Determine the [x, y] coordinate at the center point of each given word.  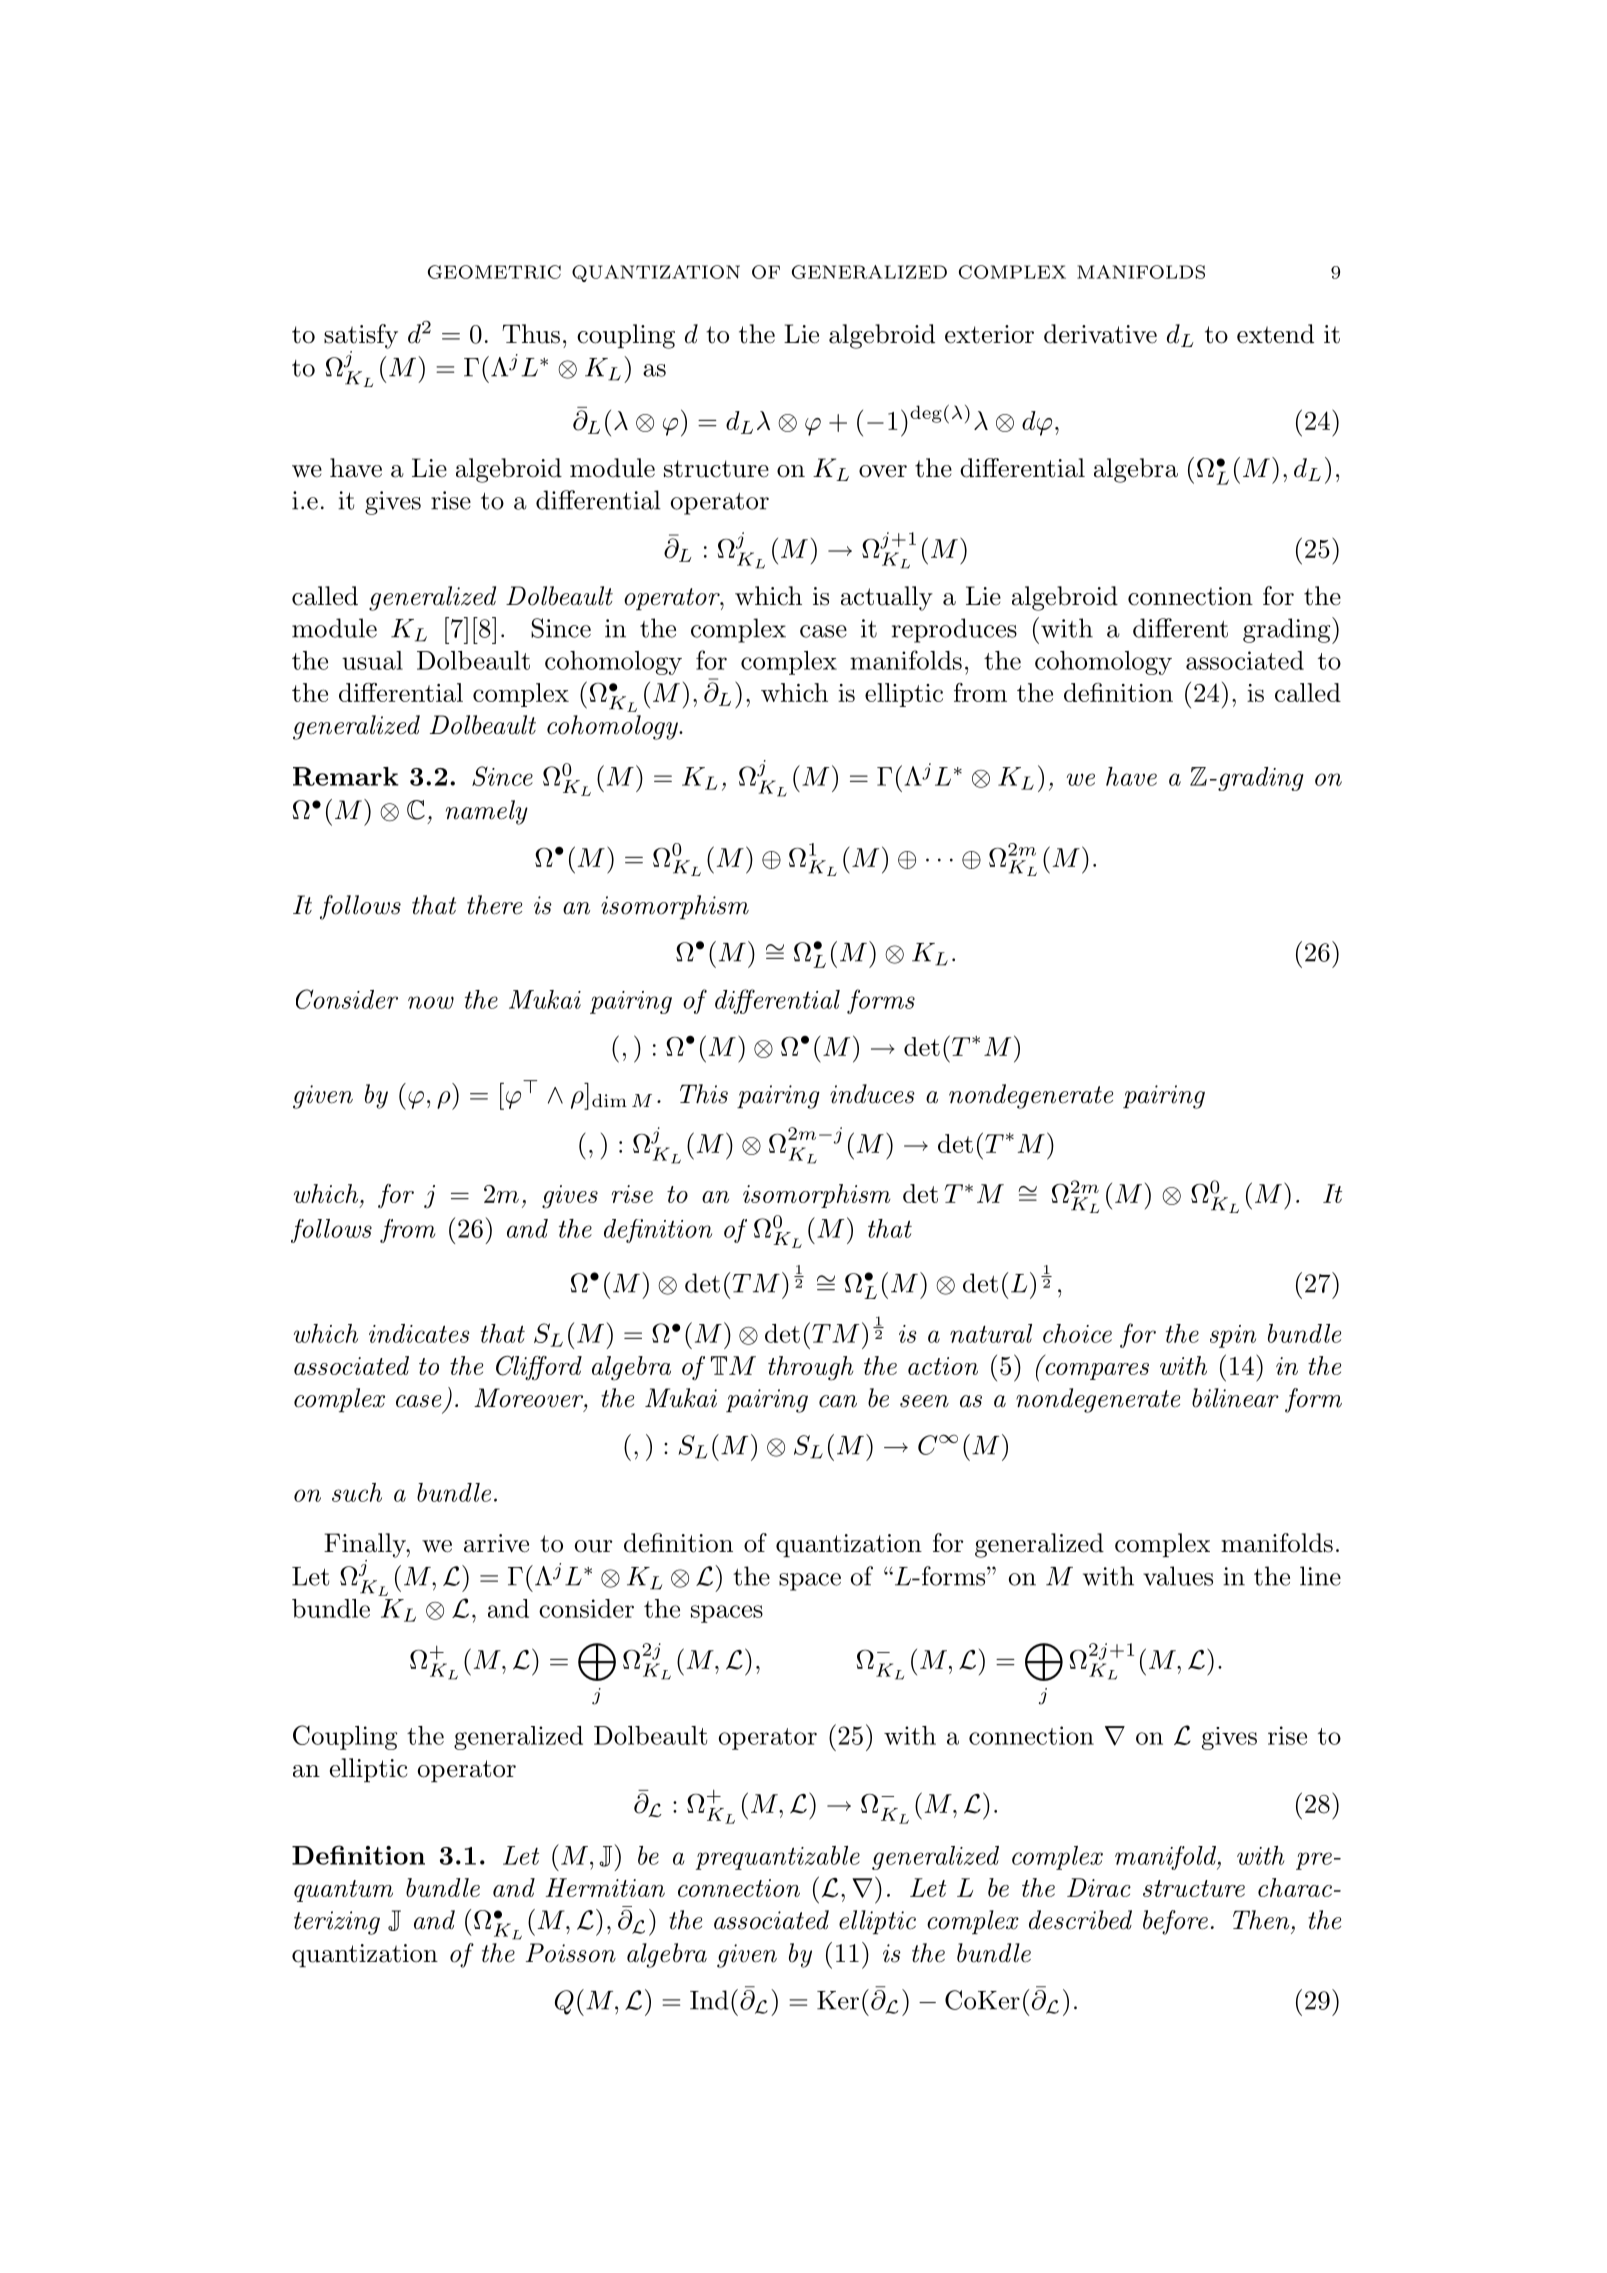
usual [372, 660]
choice [1077, 1333]
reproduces [954, 630]
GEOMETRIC [494, 272]
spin [1233, 1336]
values [1178, 1576]
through [811, 1368]
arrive [496, 1543]
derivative [1100, 334]
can [838, 1401]
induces [872, 1094]
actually [887, 598]
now [431, 1002]
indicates [419, 1333]
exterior [989, 334]
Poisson [571, 1953]
